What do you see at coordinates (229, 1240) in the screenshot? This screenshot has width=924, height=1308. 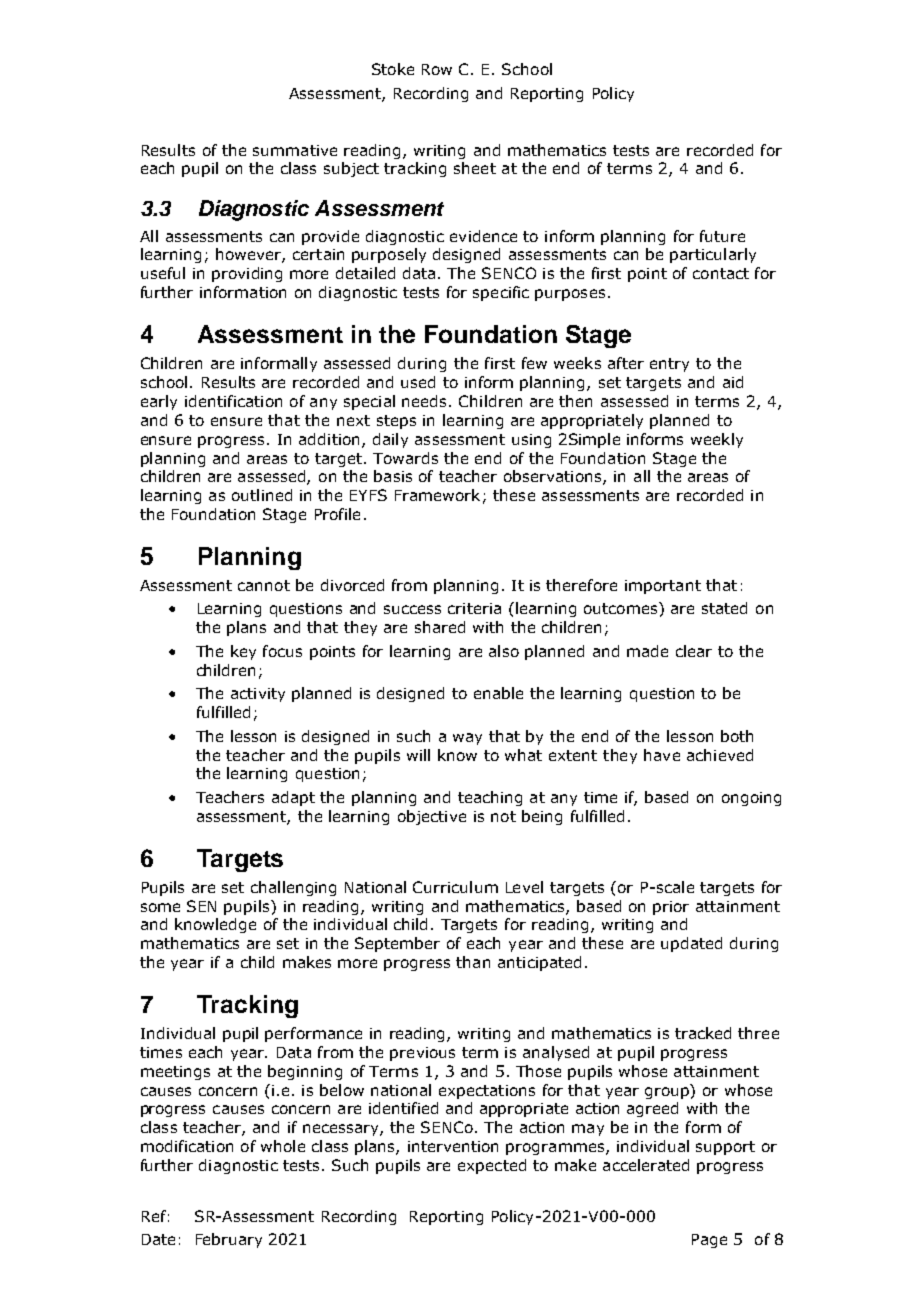 I see `February` at bounding box center [229, 1240].
